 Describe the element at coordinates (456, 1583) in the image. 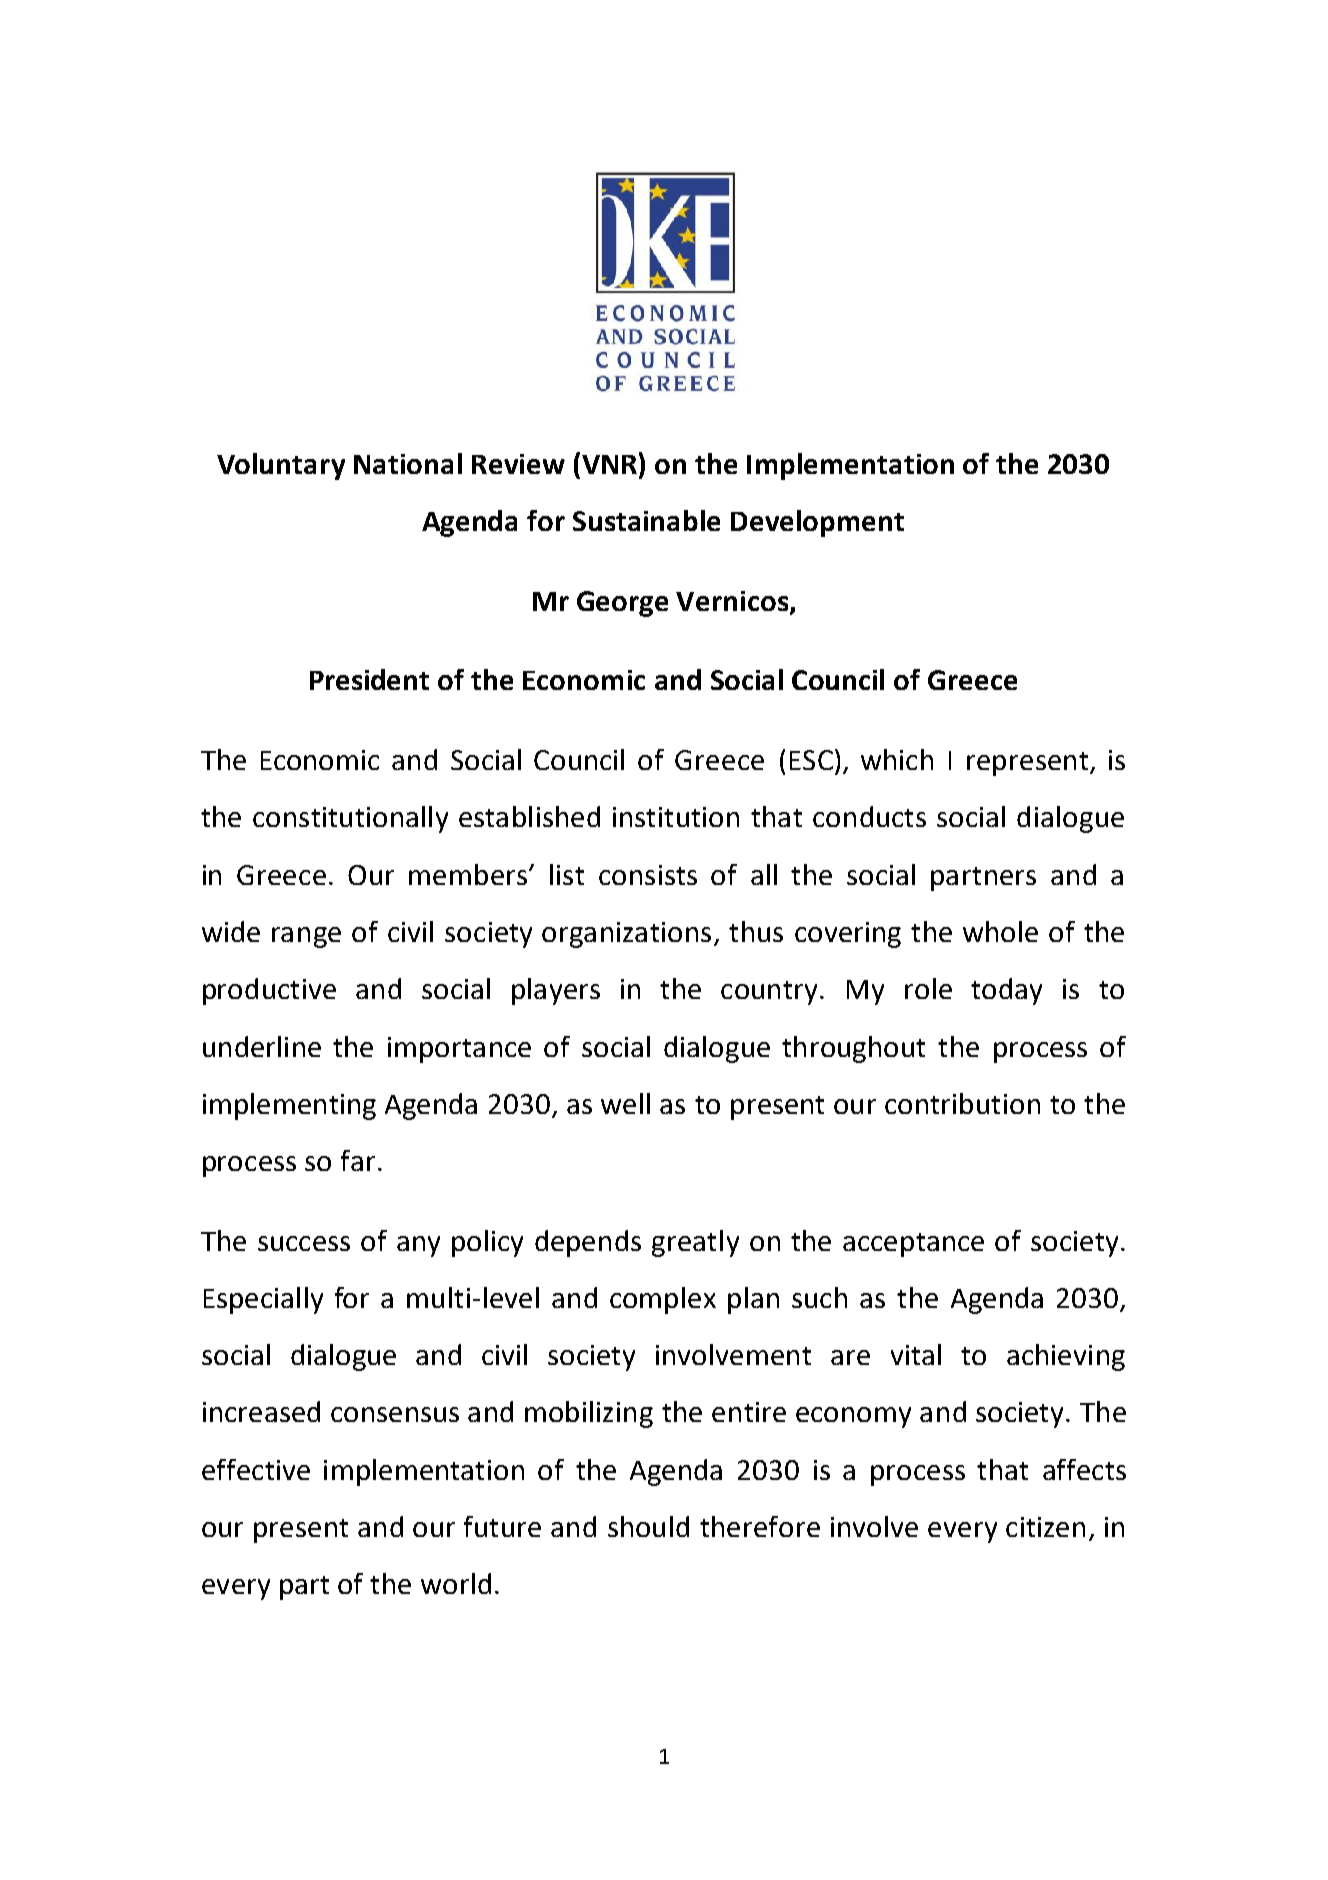

I see `world` at that location.
